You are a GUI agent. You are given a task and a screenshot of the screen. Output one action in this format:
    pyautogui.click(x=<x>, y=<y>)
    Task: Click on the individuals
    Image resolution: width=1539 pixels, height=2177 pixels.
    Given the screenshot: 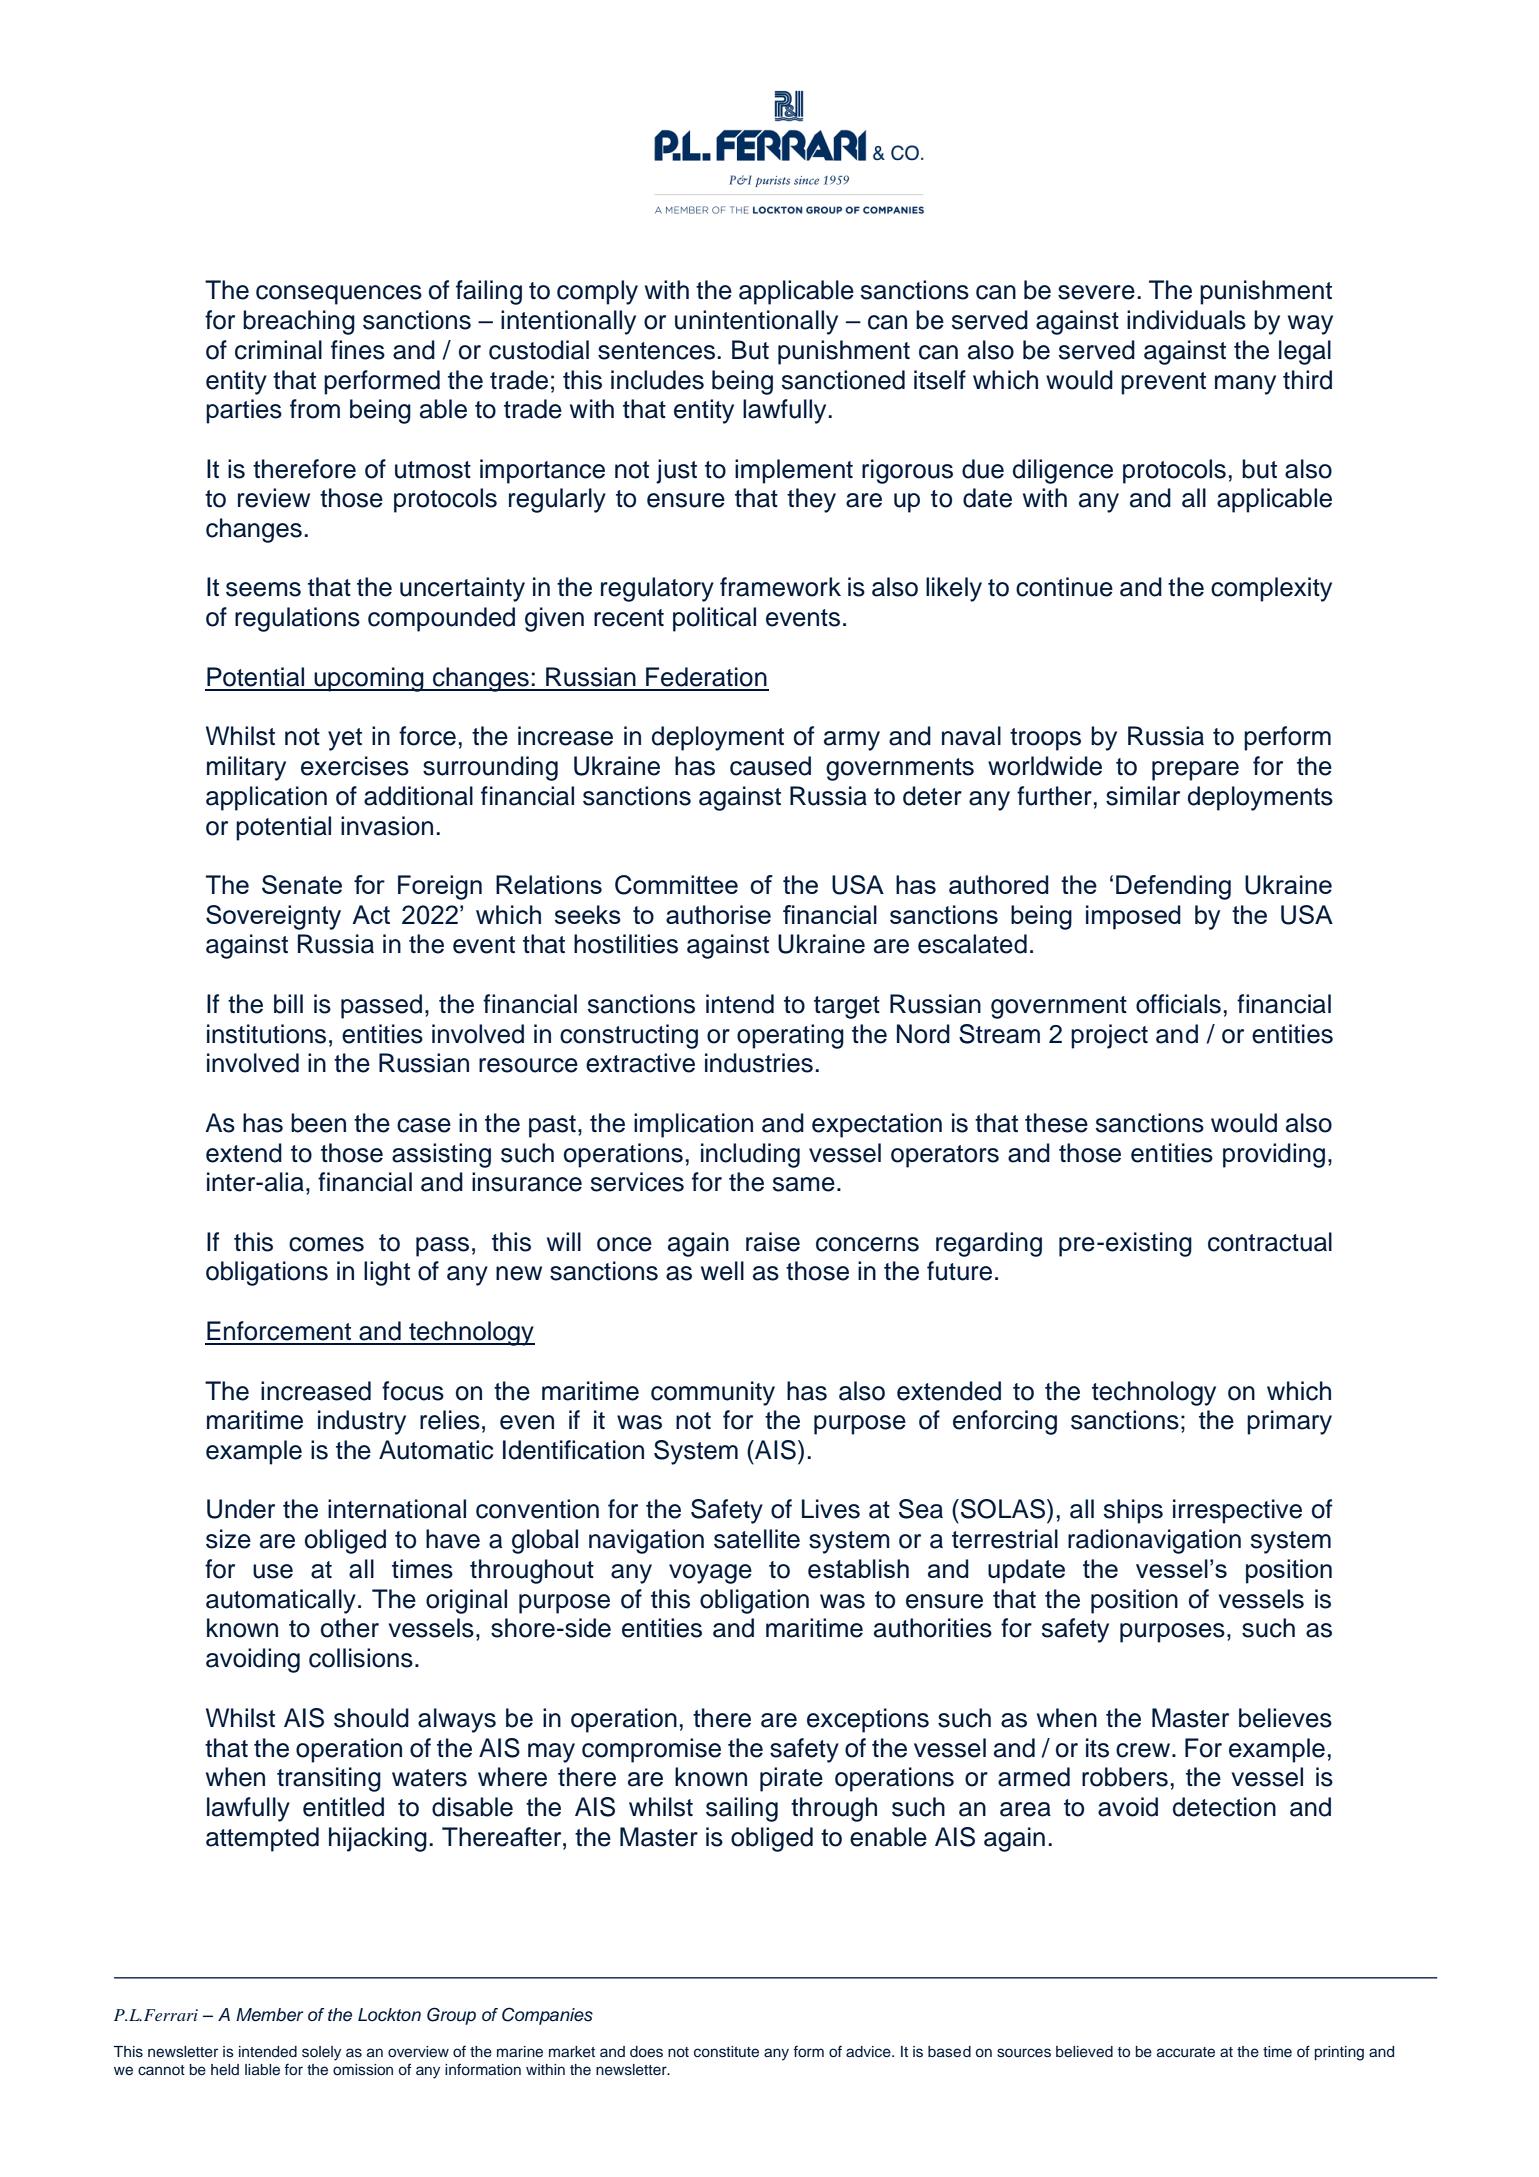 What is the action you would take?
    pyautogui.click(x=1186, y=320)
